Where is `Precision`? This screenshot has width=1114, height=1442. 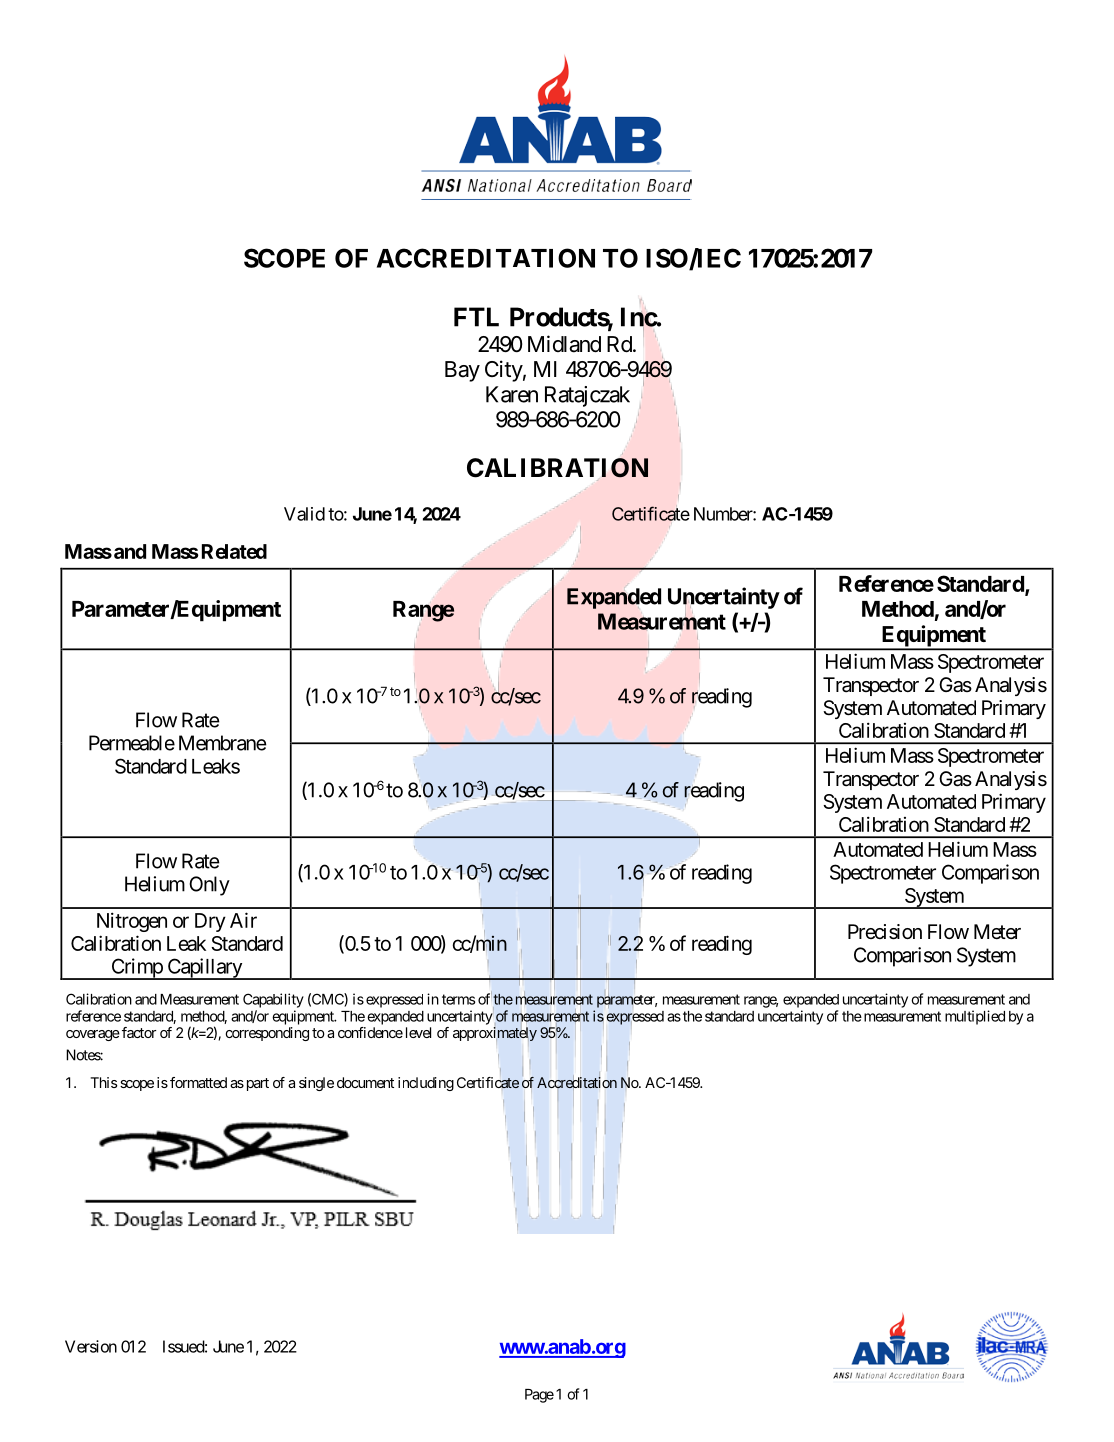
Precision is located at coordinates (885, 932).
